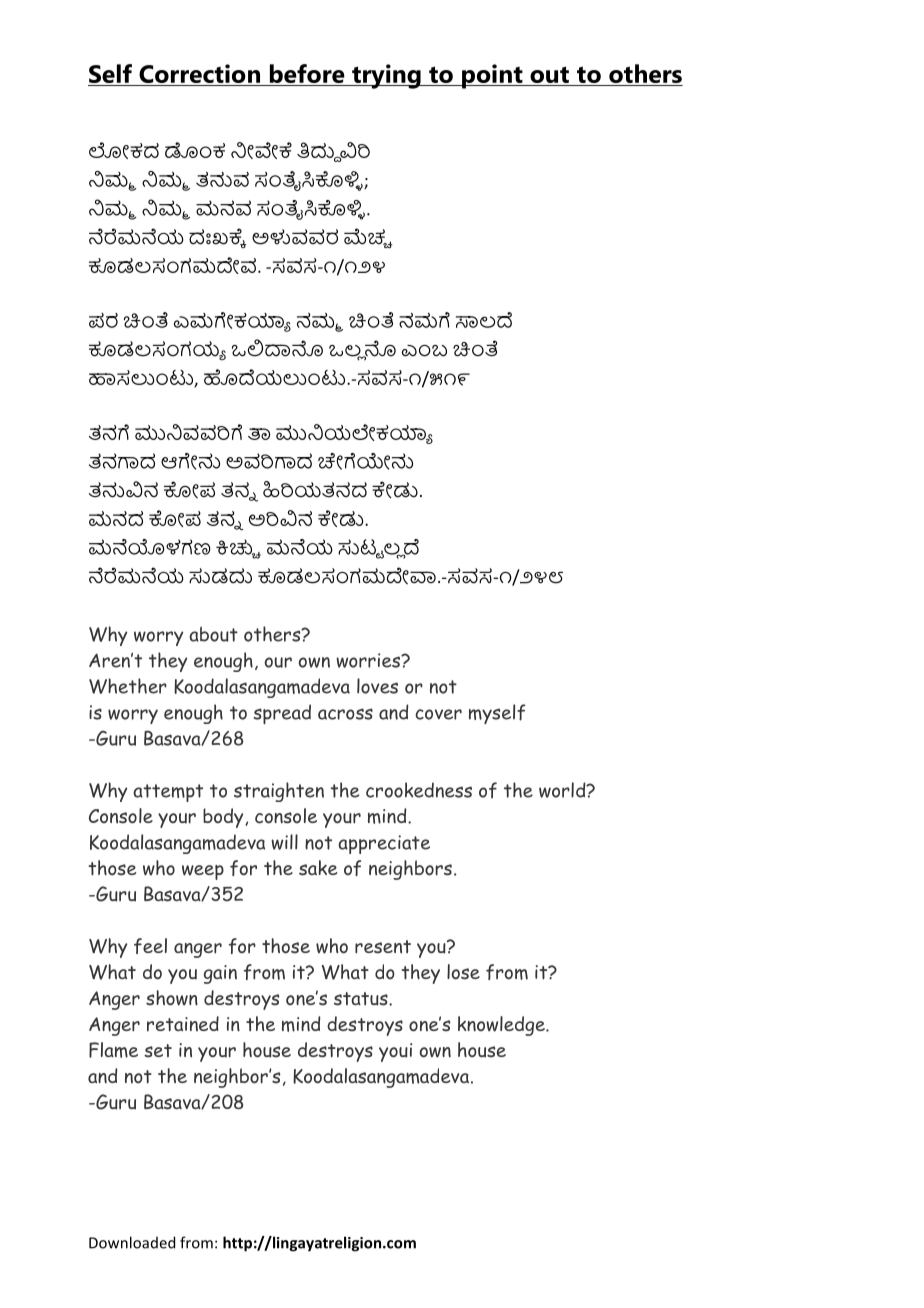 The width and height of the screenshot is (924, 1308). Describe the element at coordinates (168, 793) in the screenshot. I see `attempt` at that location.
